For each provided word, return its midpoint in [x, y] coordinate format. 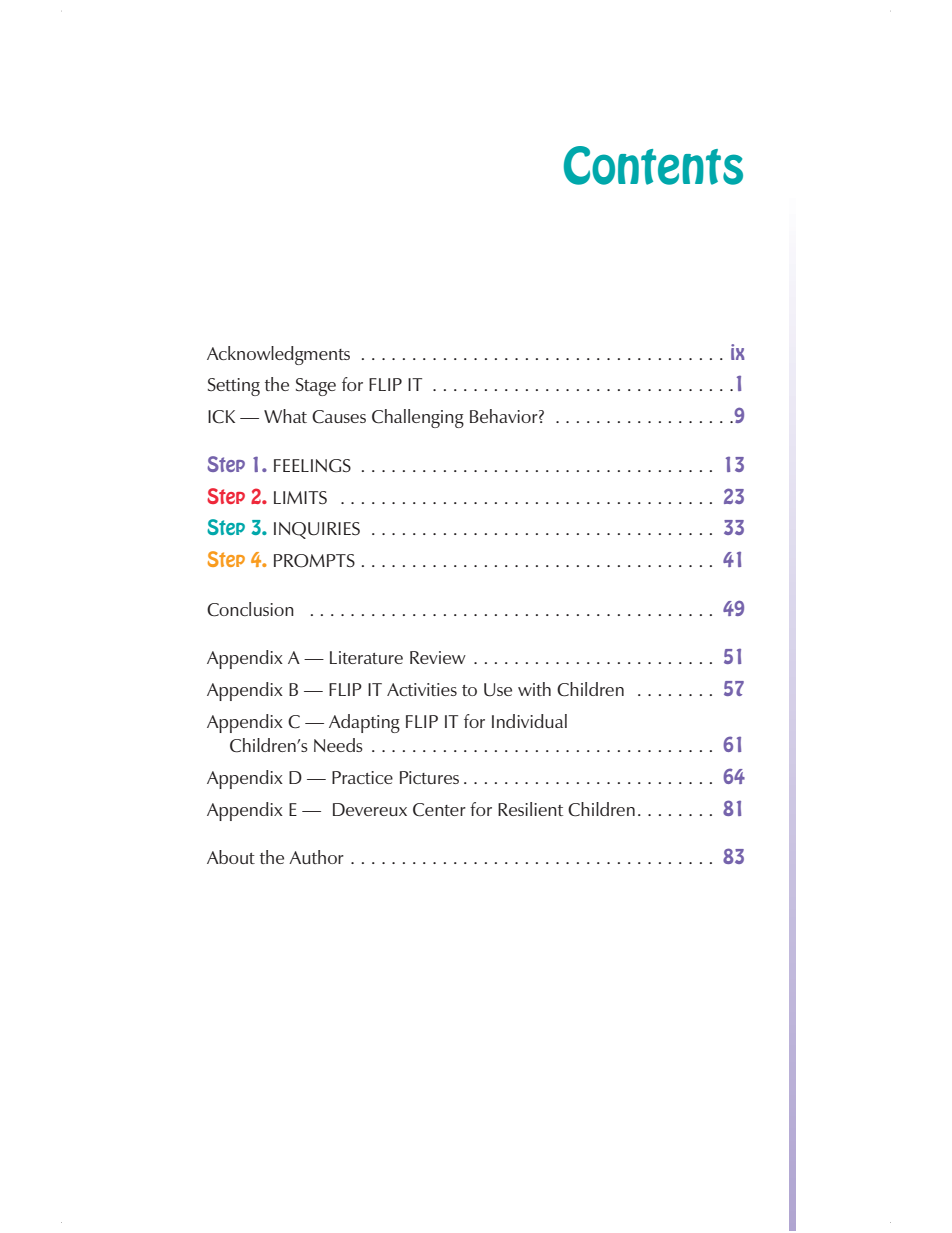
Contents [653, 165]
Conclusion [250, 609]
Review [438, 657]
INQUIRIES [317, 530]
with [534, 689]
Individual [529, 721]
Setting [234, 387]
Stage [316, 387]
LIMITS [300, 498]
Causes [339, 417]
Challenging [418, 418]
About [231, 857]
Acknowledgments [278, 355]
